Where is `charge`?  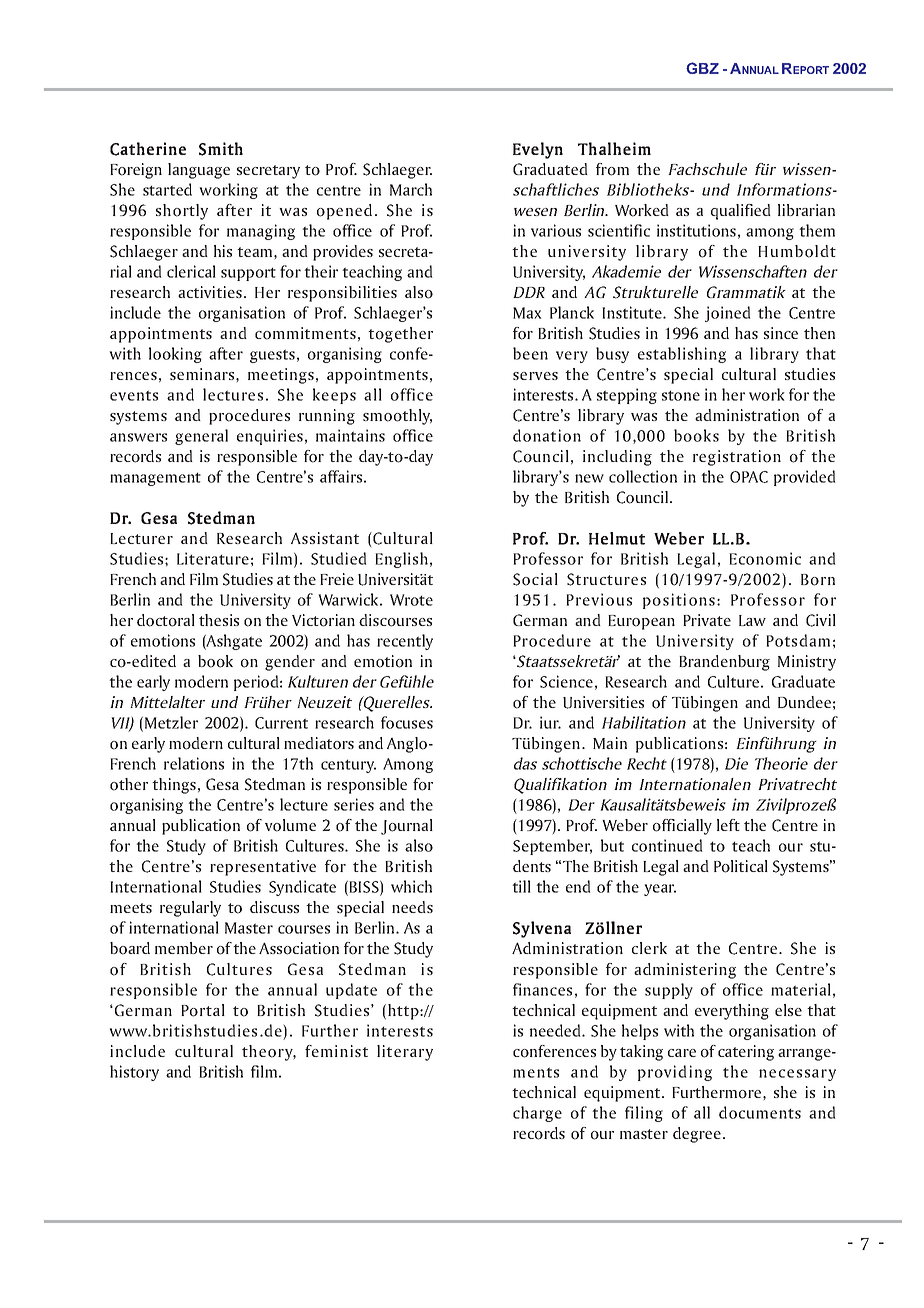
charge is located at coordinates (537, 1114).
